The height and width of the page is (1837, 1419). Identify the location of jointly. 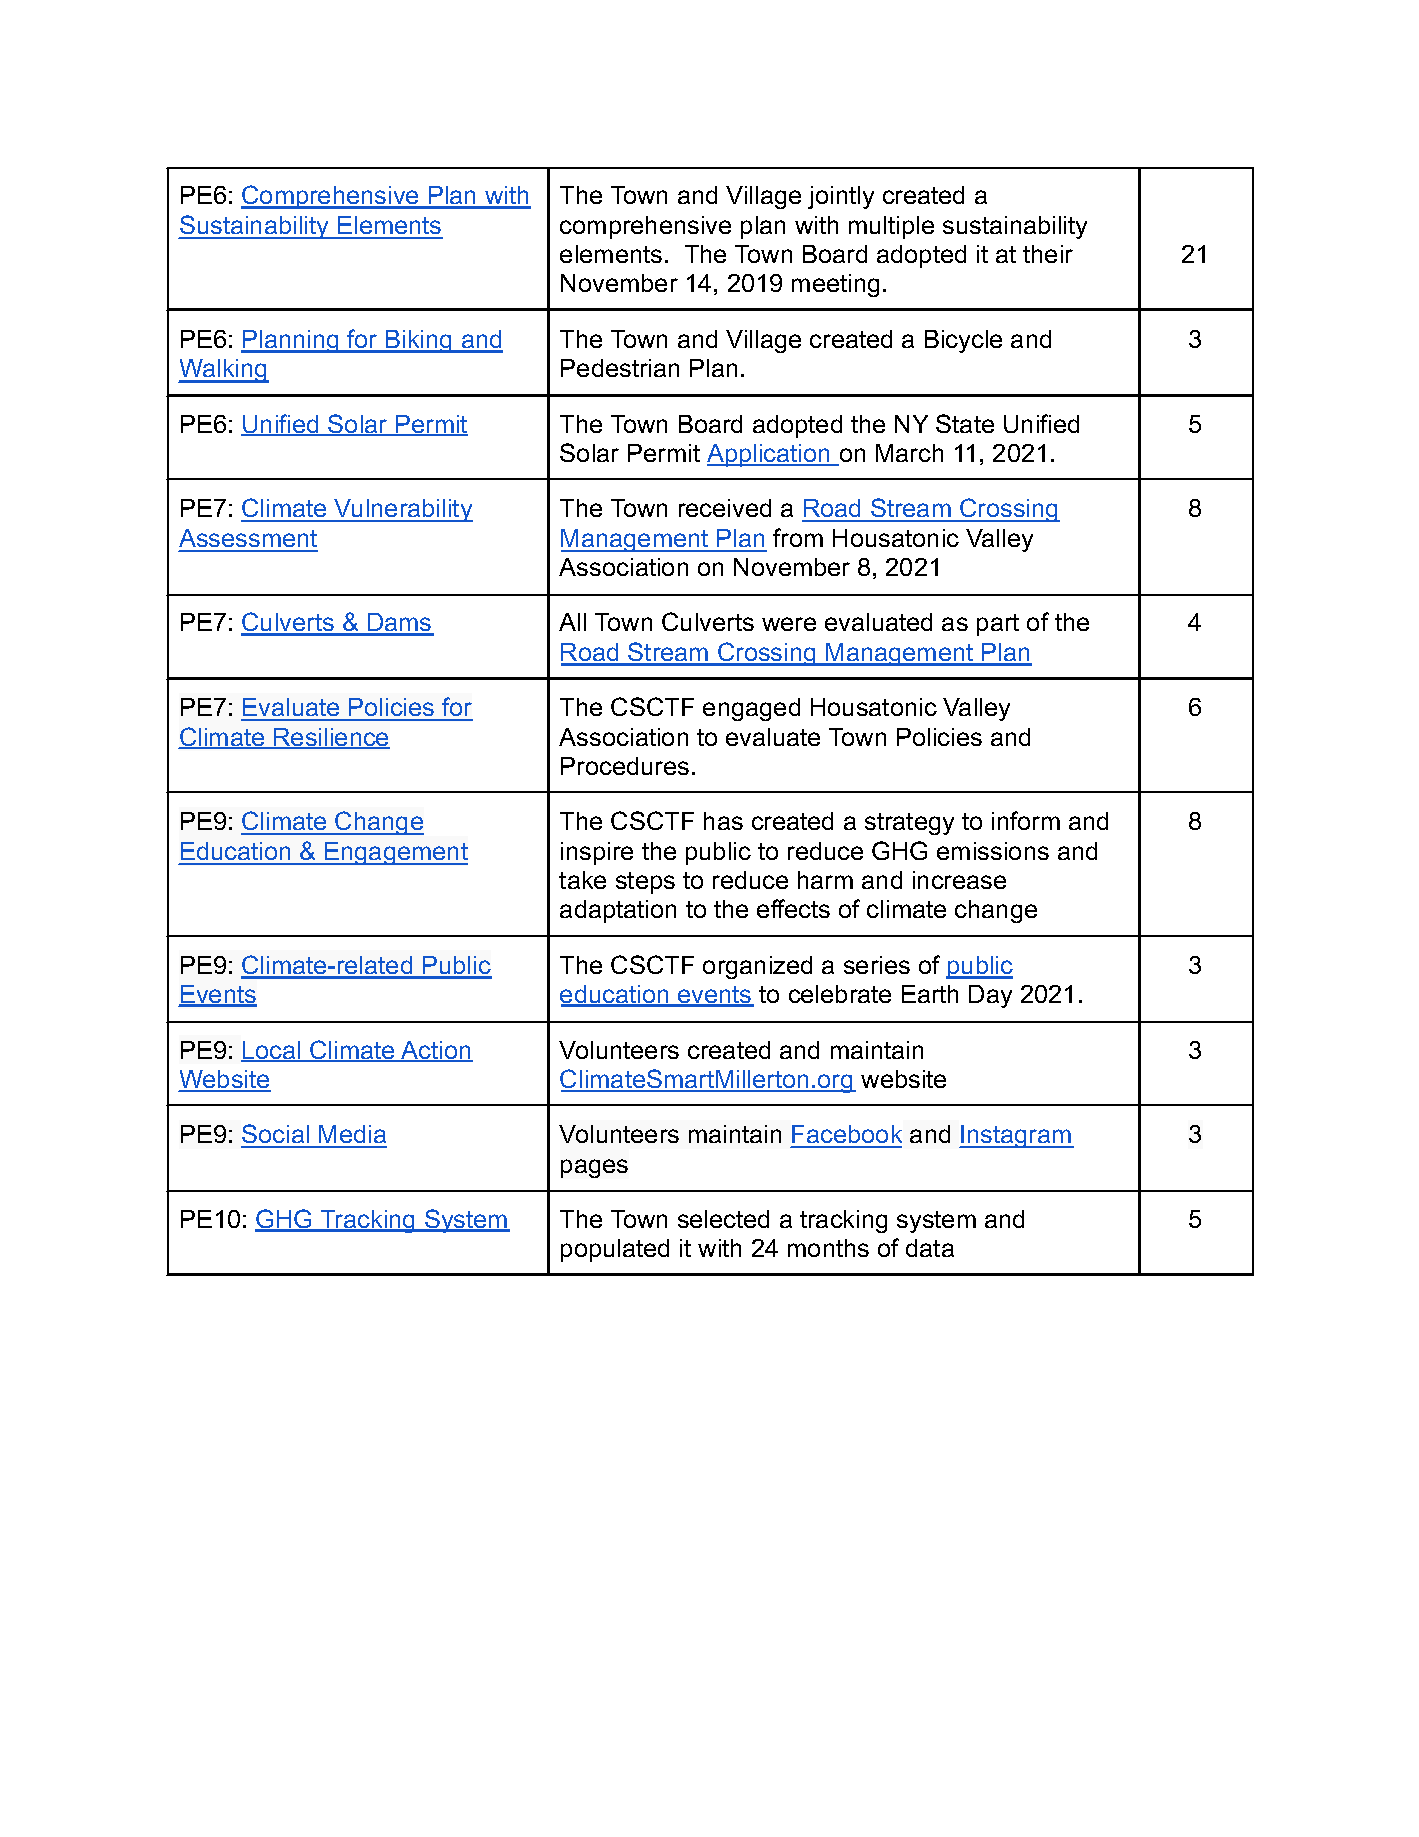
(841, 197).
